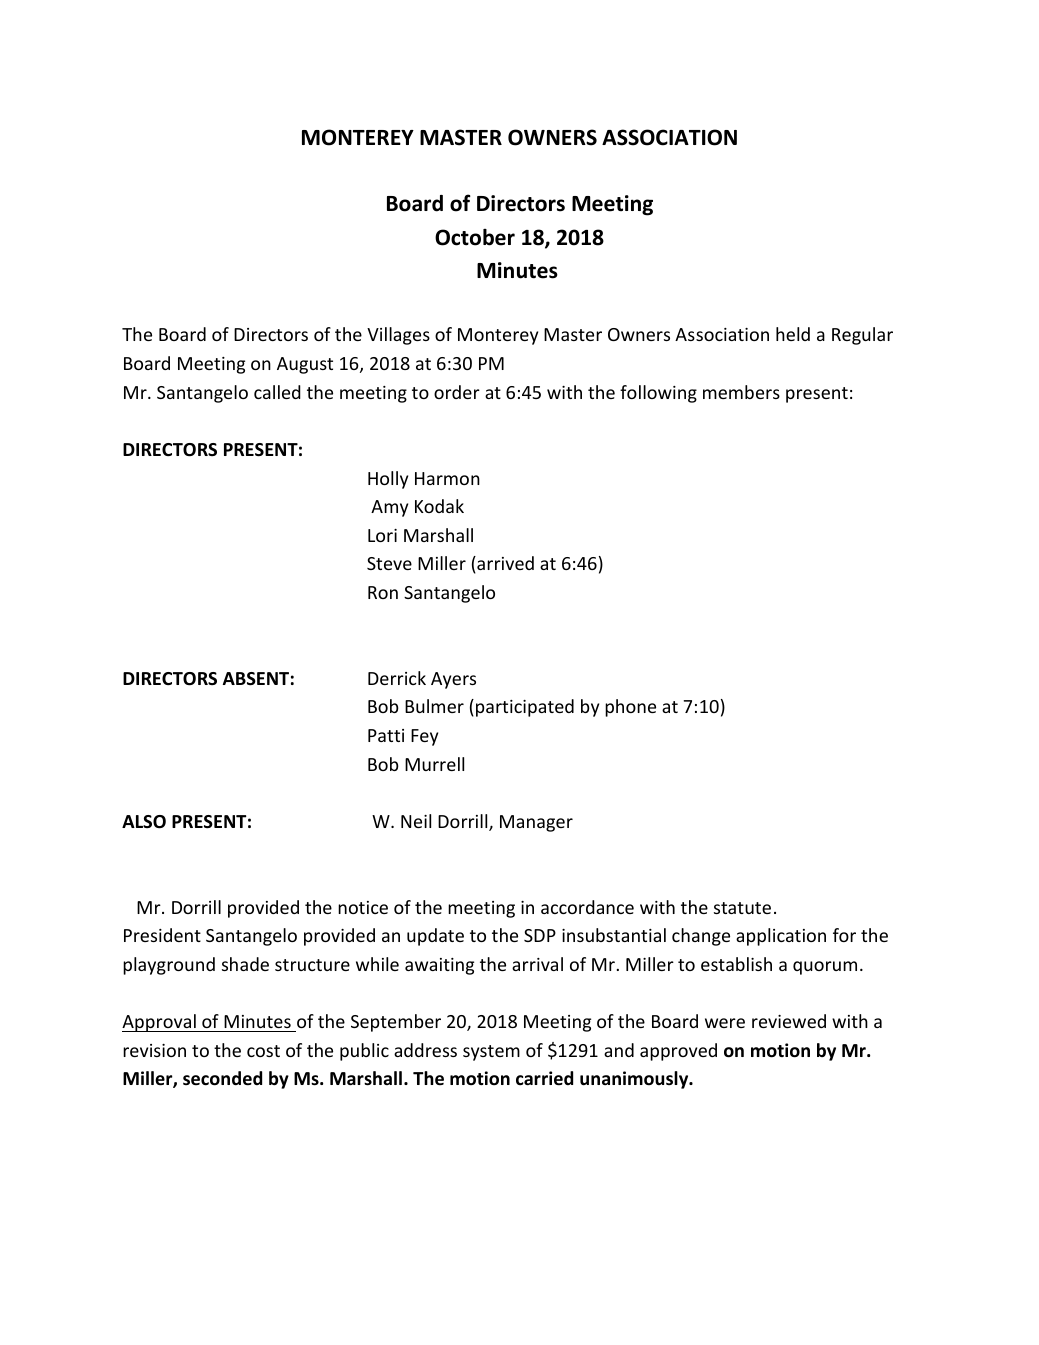  I want to click on Ayers, so click(453, 680).
